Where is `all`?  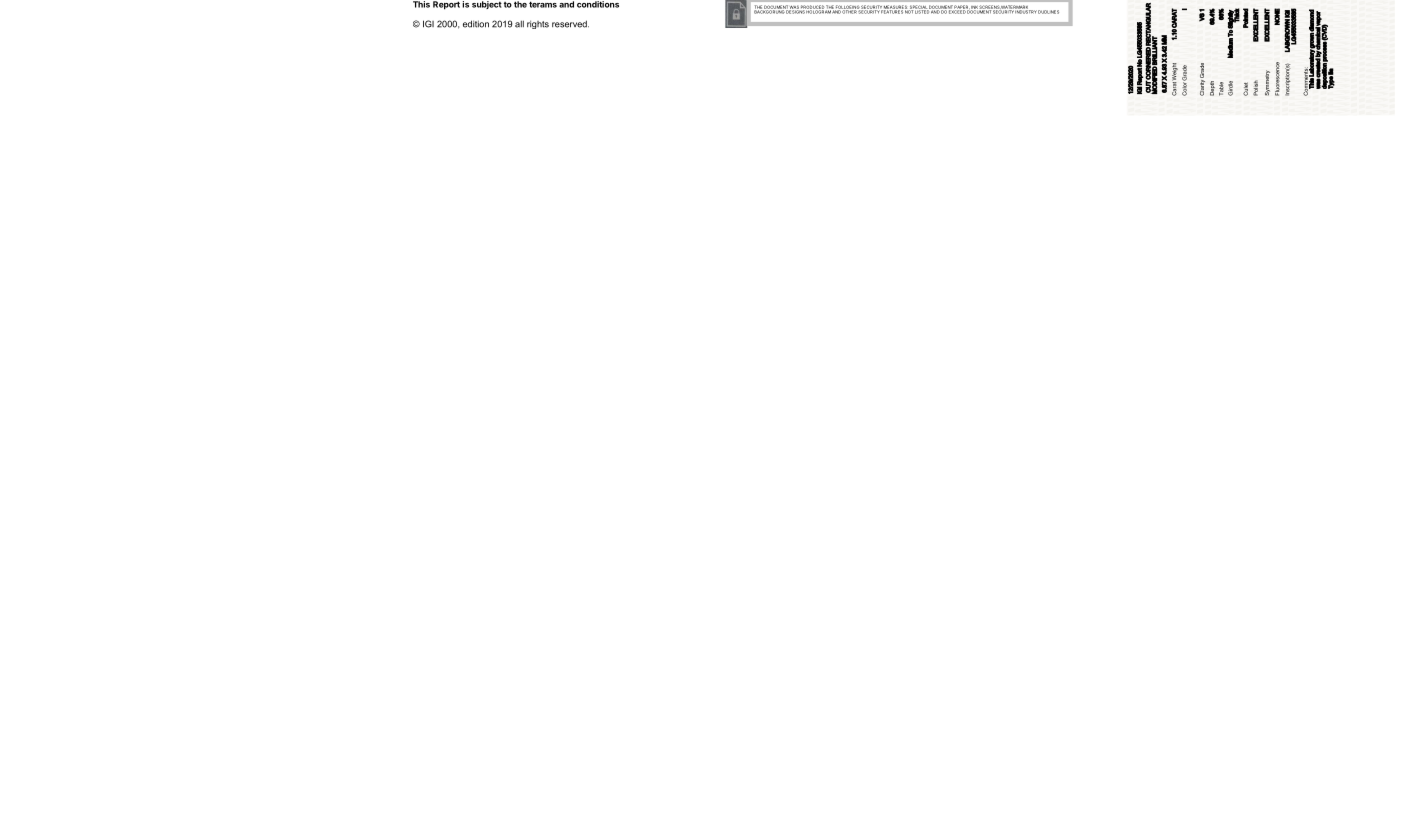 all is located at coordinates (519, 24).
